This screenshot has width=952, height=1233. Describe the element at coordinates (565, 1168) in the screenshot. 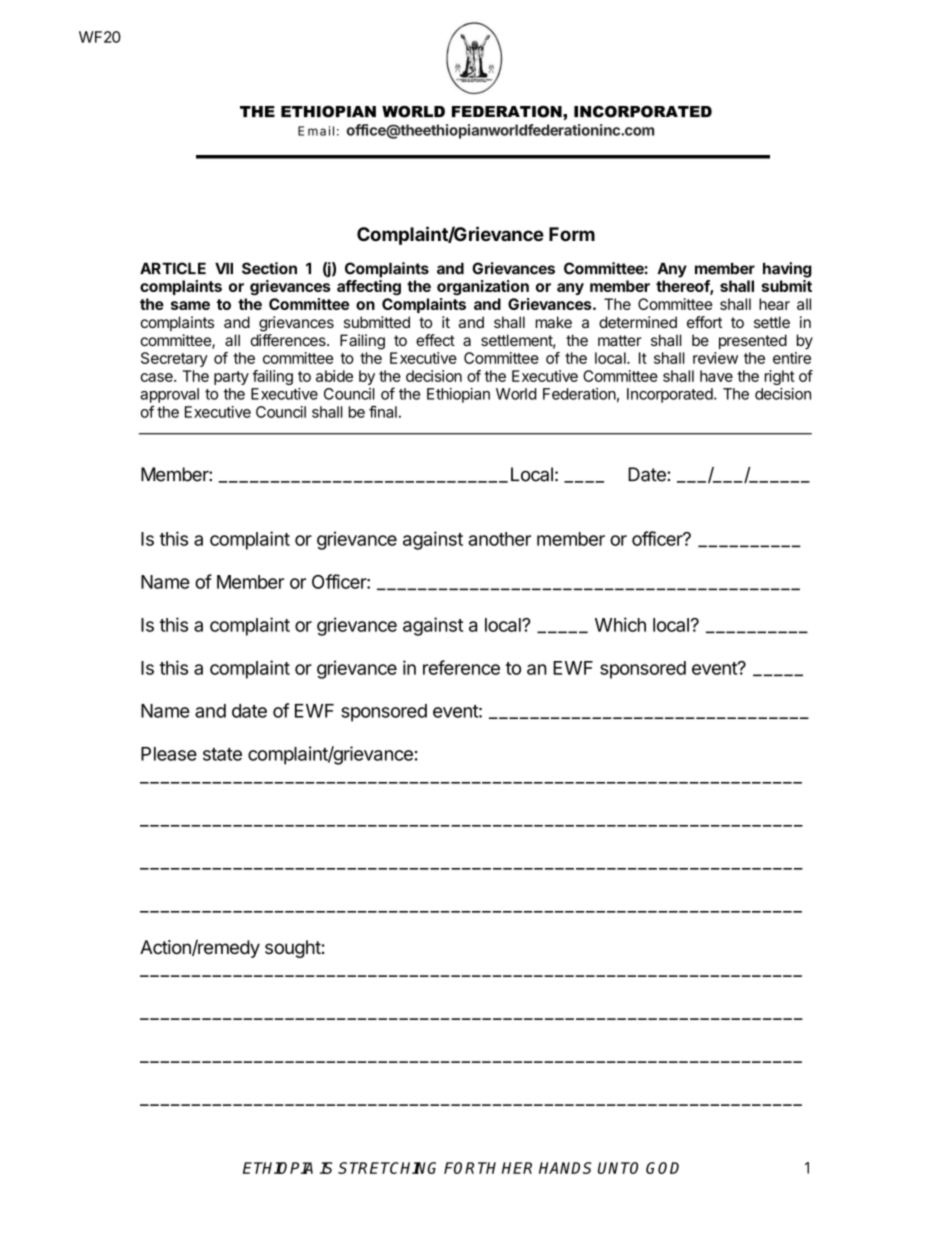

I see `HANDS` at that location.
